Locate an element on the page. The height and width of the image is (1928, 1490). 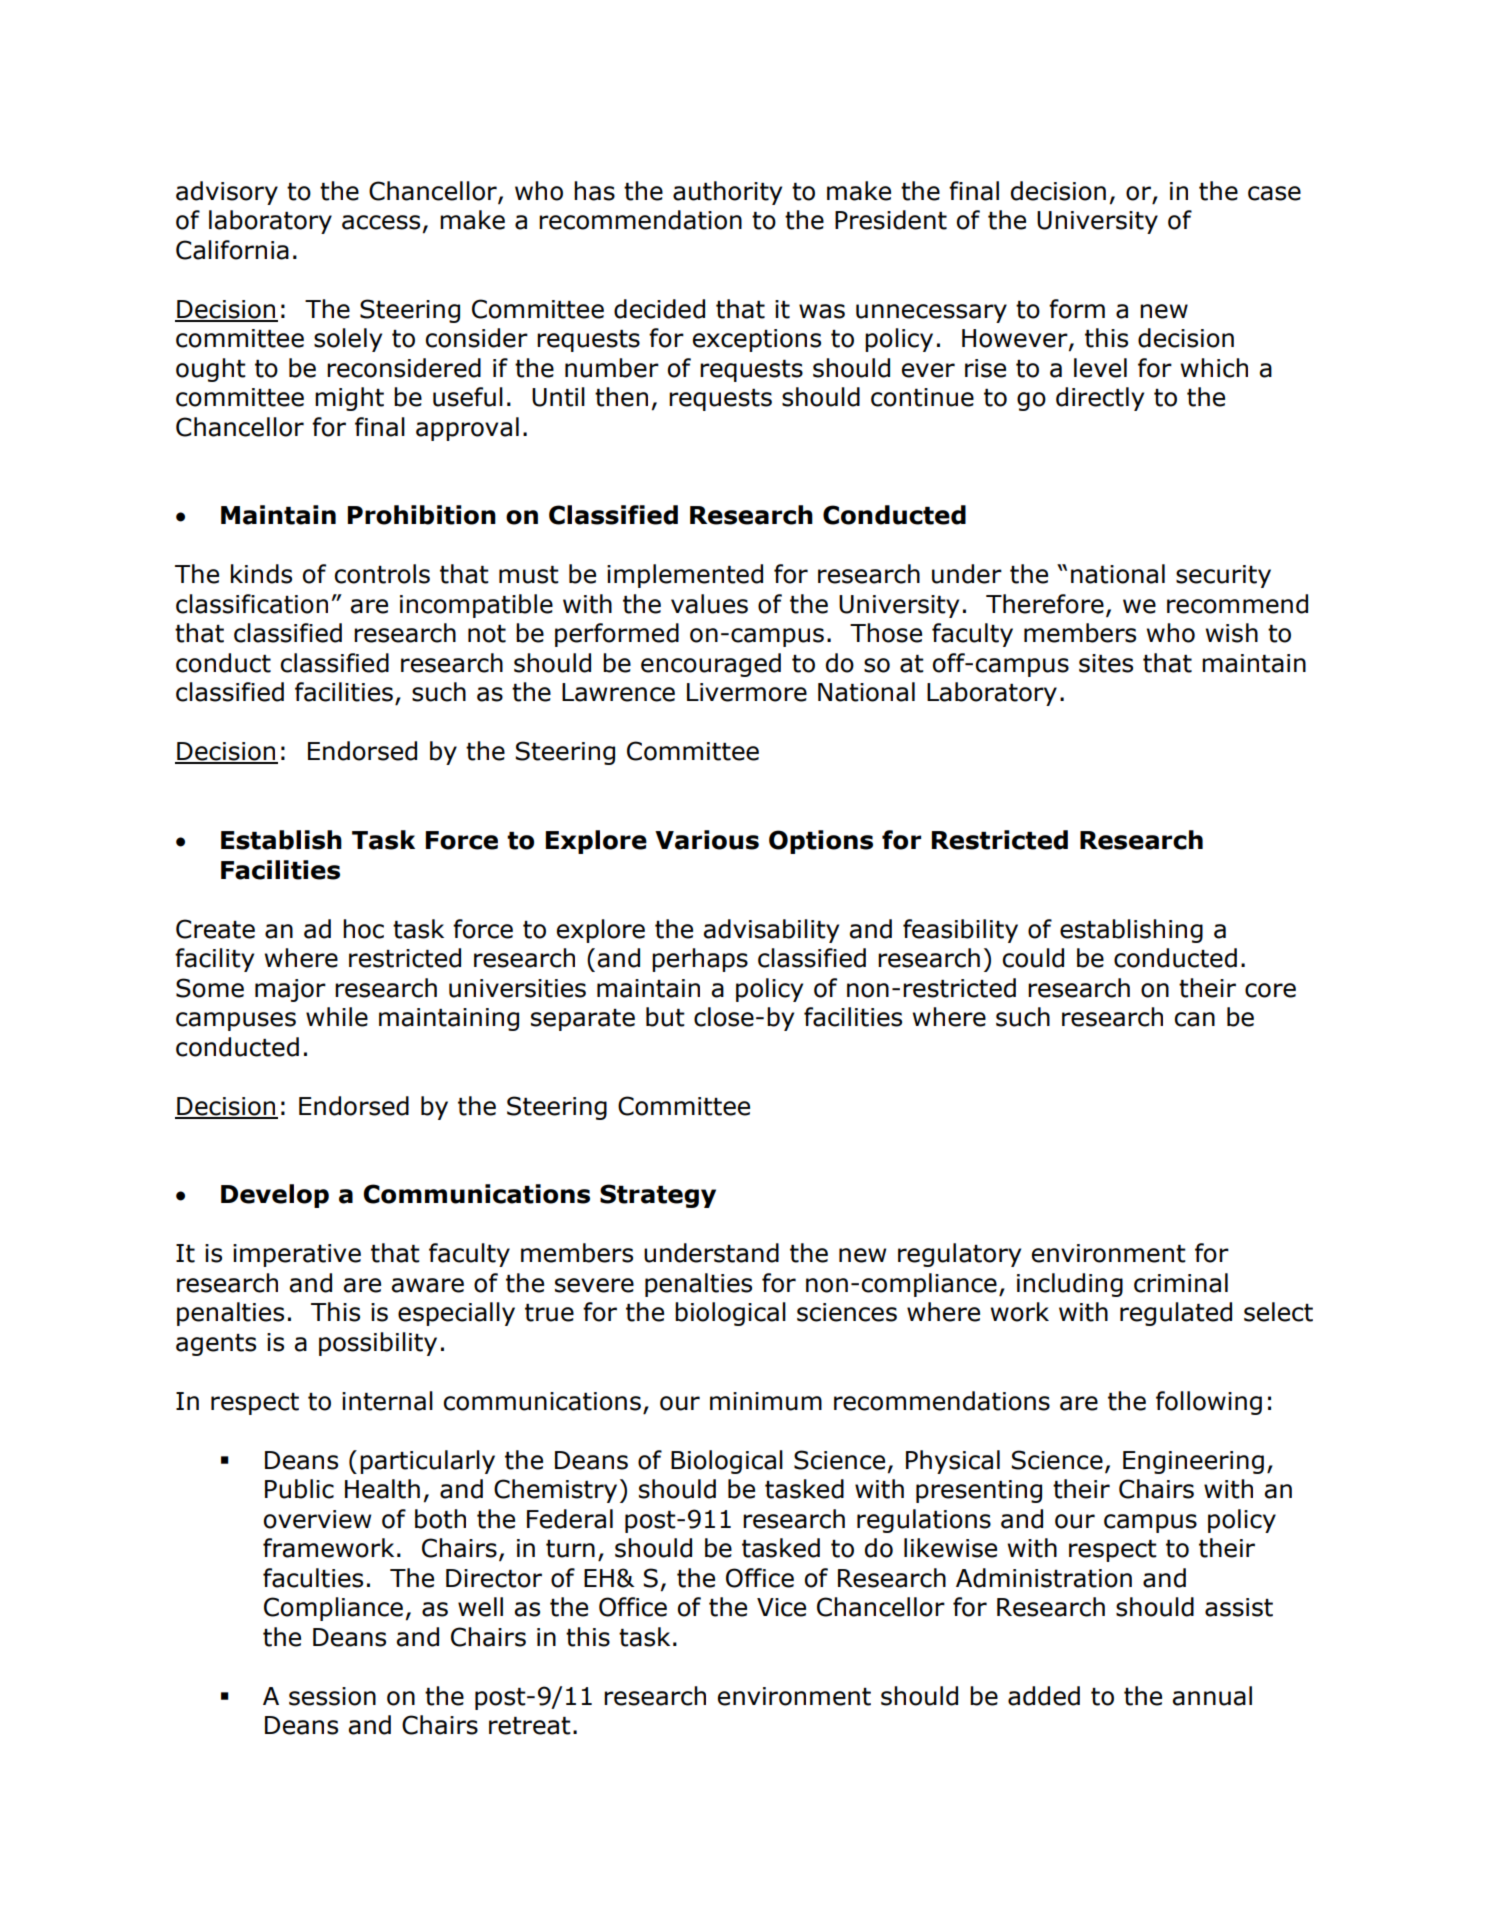
access is located at coordinates (381, 222).
